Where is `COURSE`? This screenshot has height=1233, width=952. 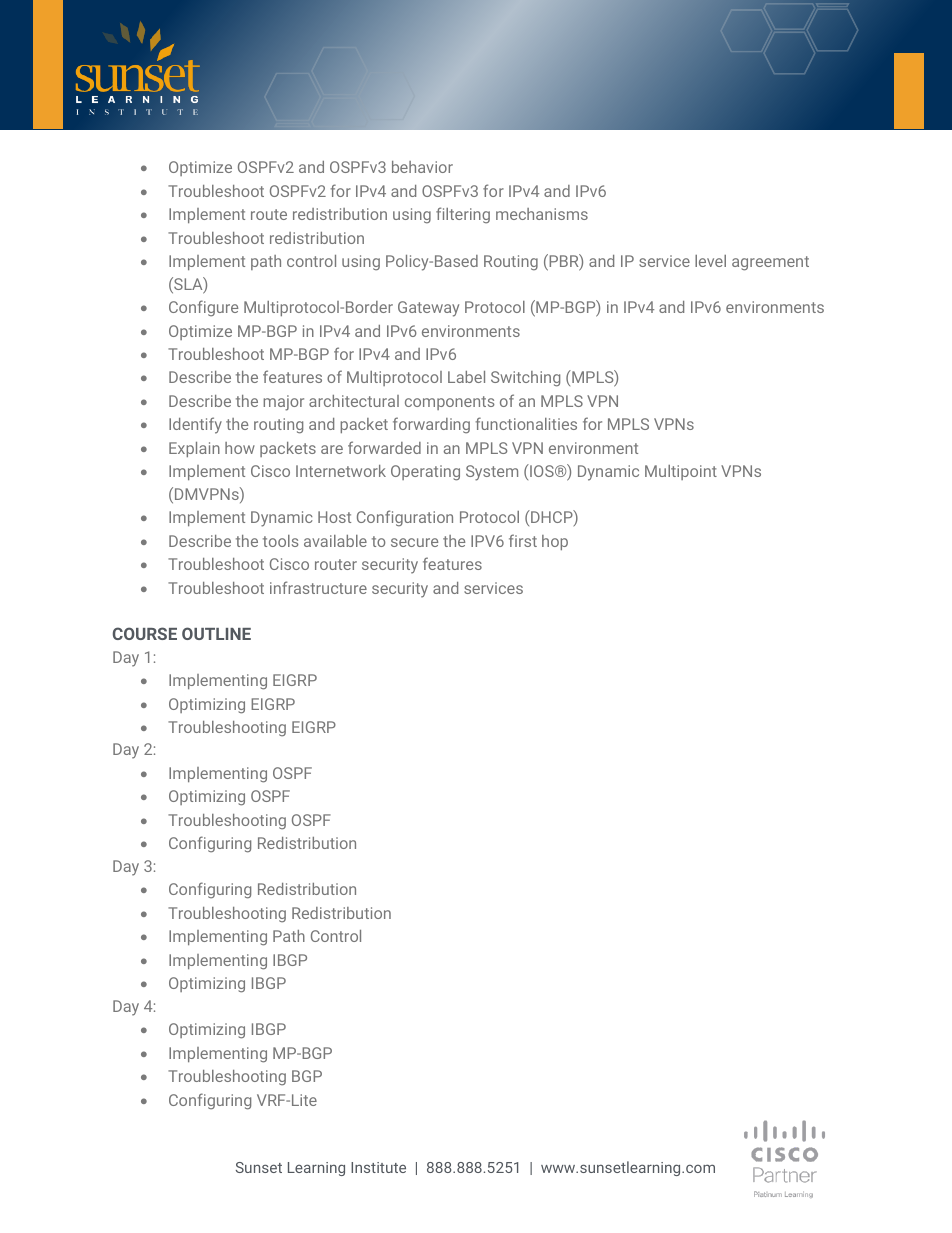
COURSE is located at coordinates (145, 633).
